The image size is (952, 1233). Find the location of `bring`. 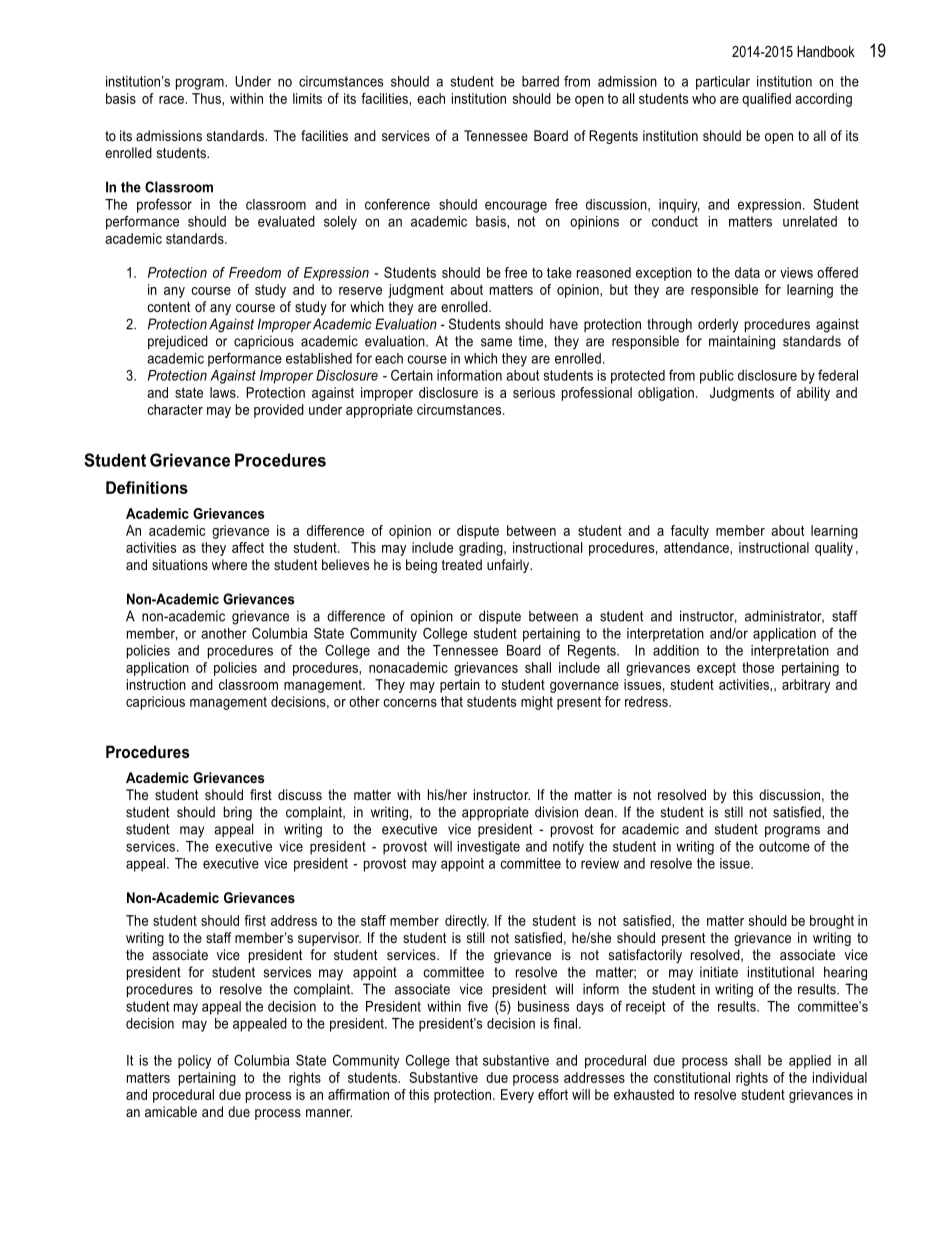

bring is located at coordinates (238, 813).
